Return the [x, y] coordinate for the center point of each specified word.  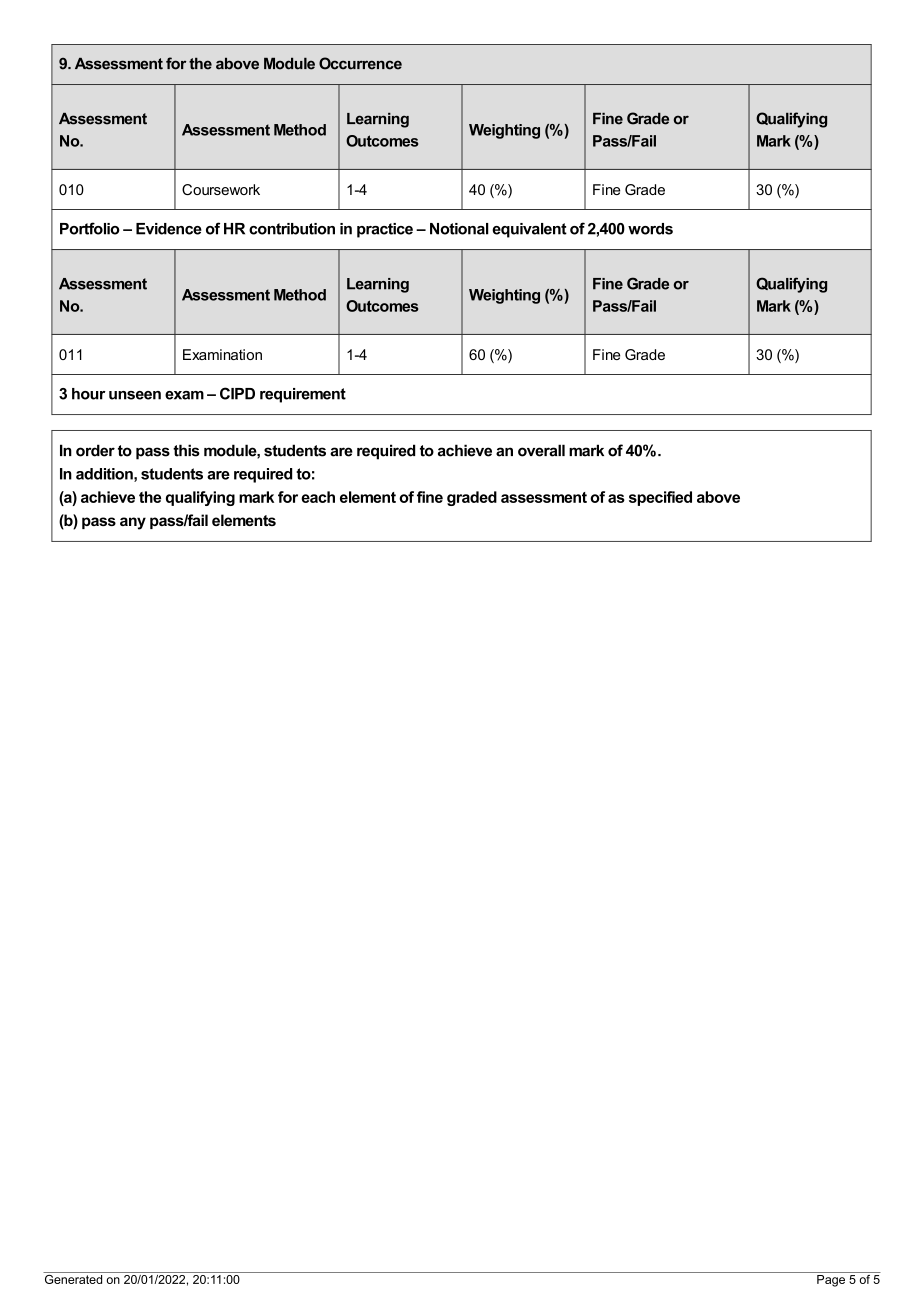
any [133, 523]
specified [660, 498]
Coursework [221, 189]
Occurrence [360, 63]
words [650, 229]
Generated [74, 1278]
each [318, 497]
